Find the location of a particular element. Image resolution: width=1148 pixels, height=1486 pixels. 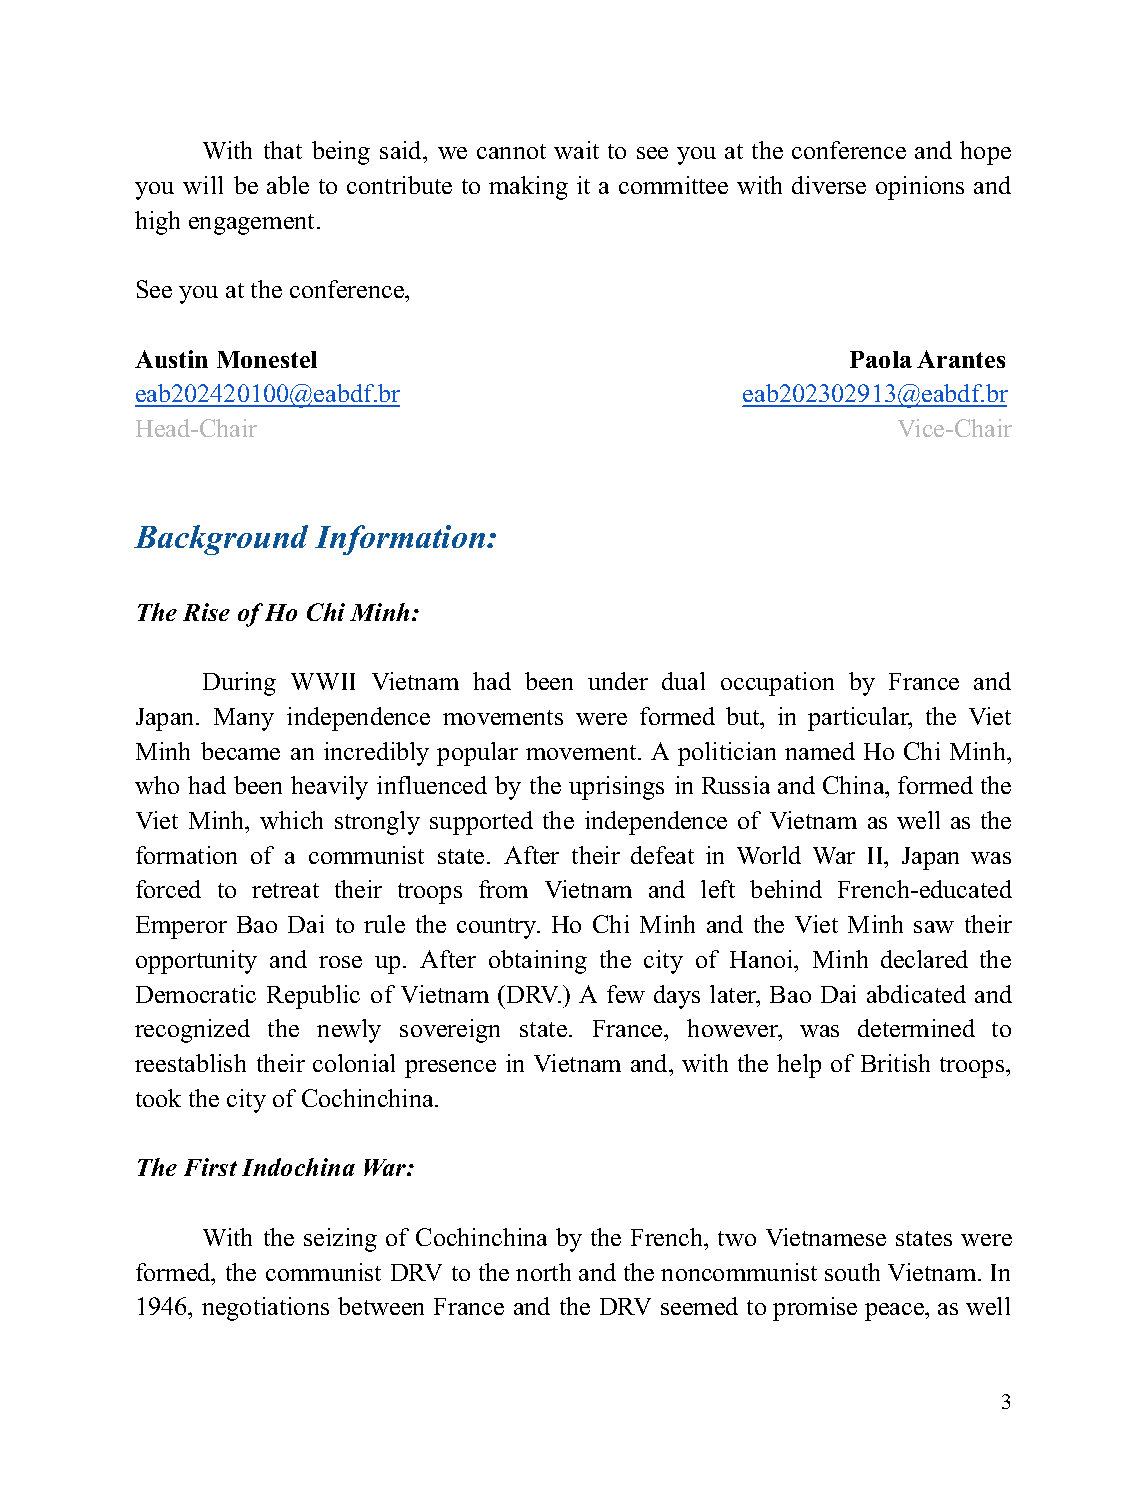

Rise is located at coordinates (206, 612).
